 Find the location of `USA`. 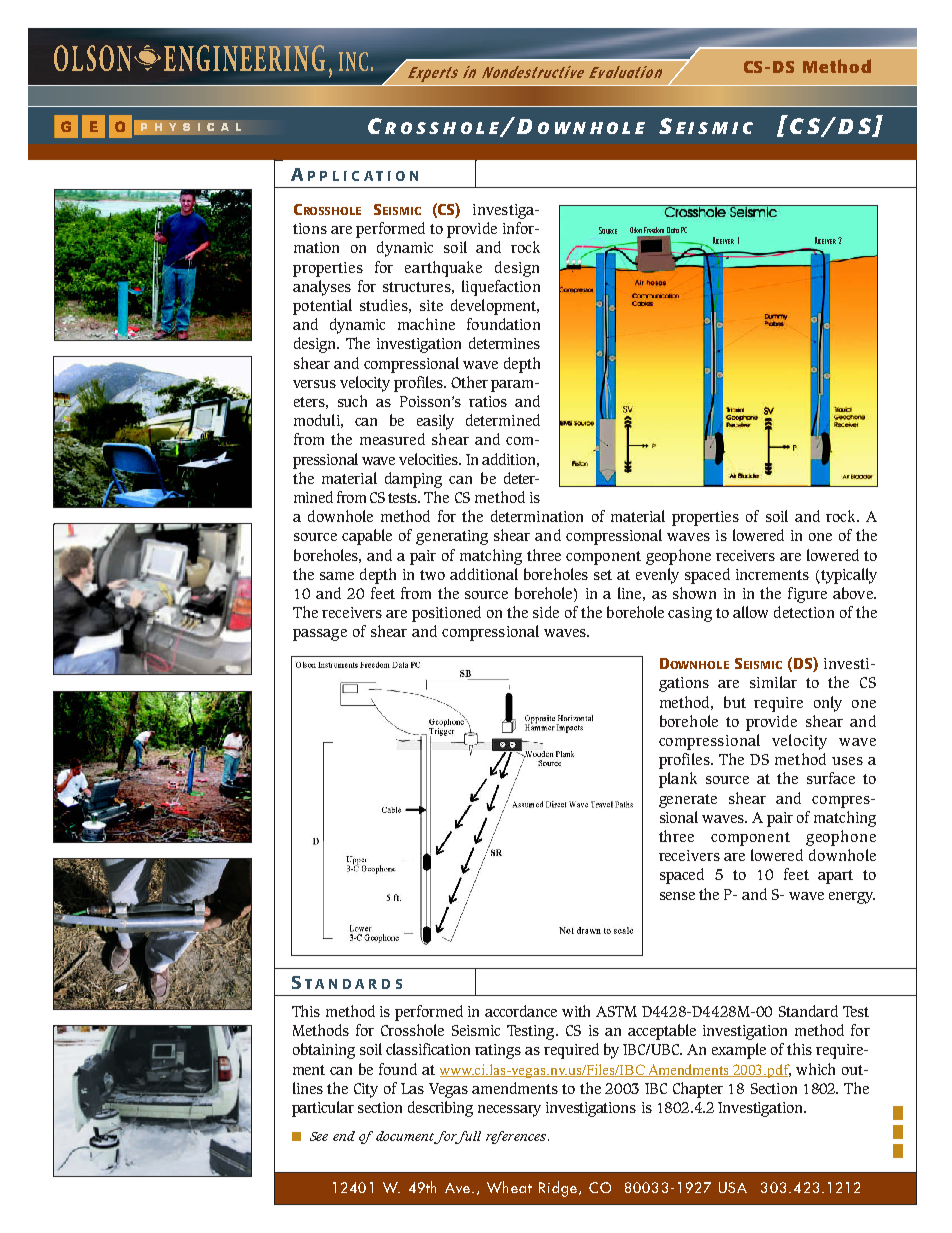

USA is located at coordinates (733, 1187).
